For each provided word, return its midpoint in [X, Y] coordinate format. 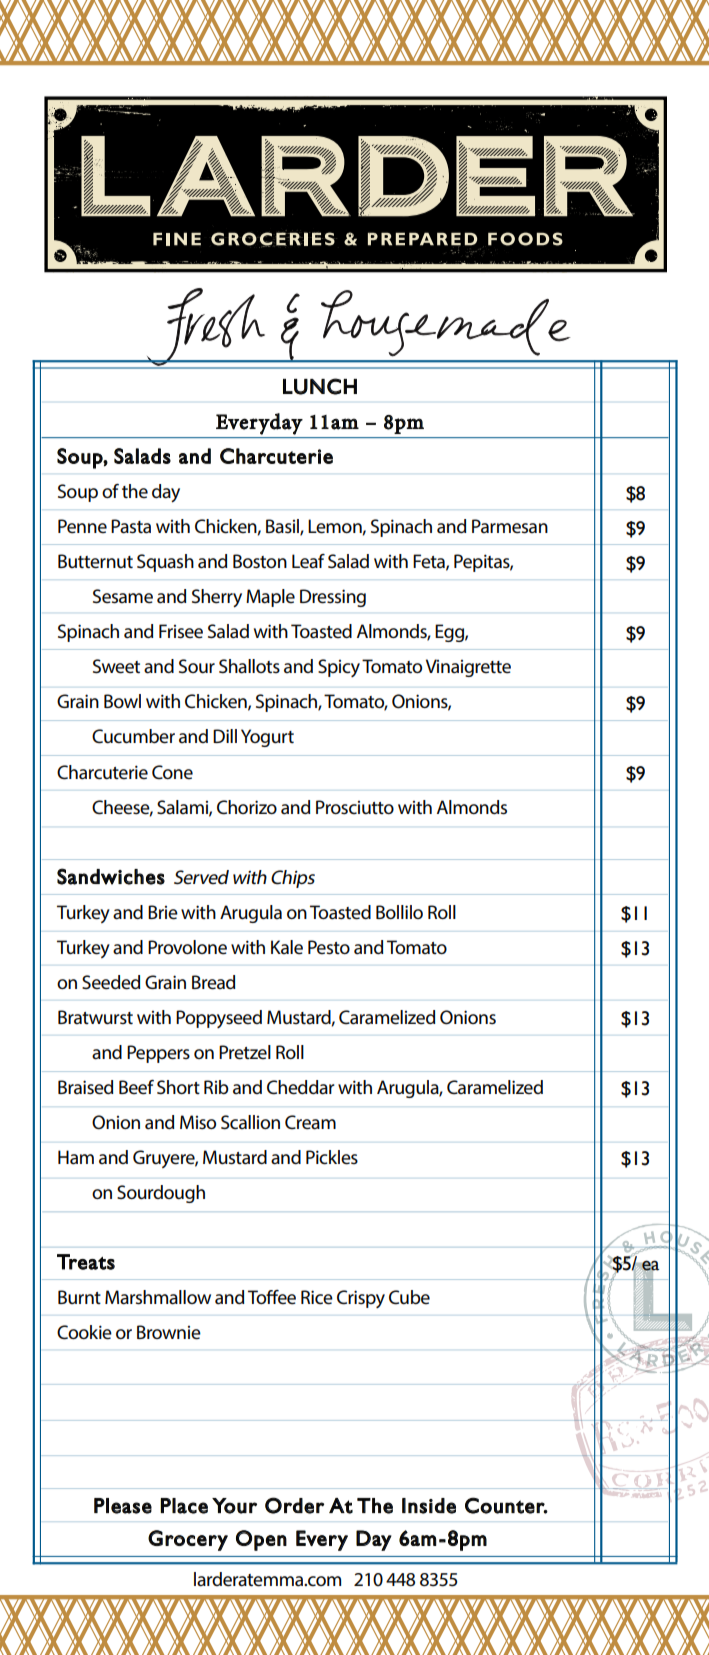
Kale [287, 947]
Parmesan [510, 526]
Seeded [111, 982]
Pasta [131, 526]
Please [123, 1506]
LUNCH [320, 386]
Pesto [329, 947]
